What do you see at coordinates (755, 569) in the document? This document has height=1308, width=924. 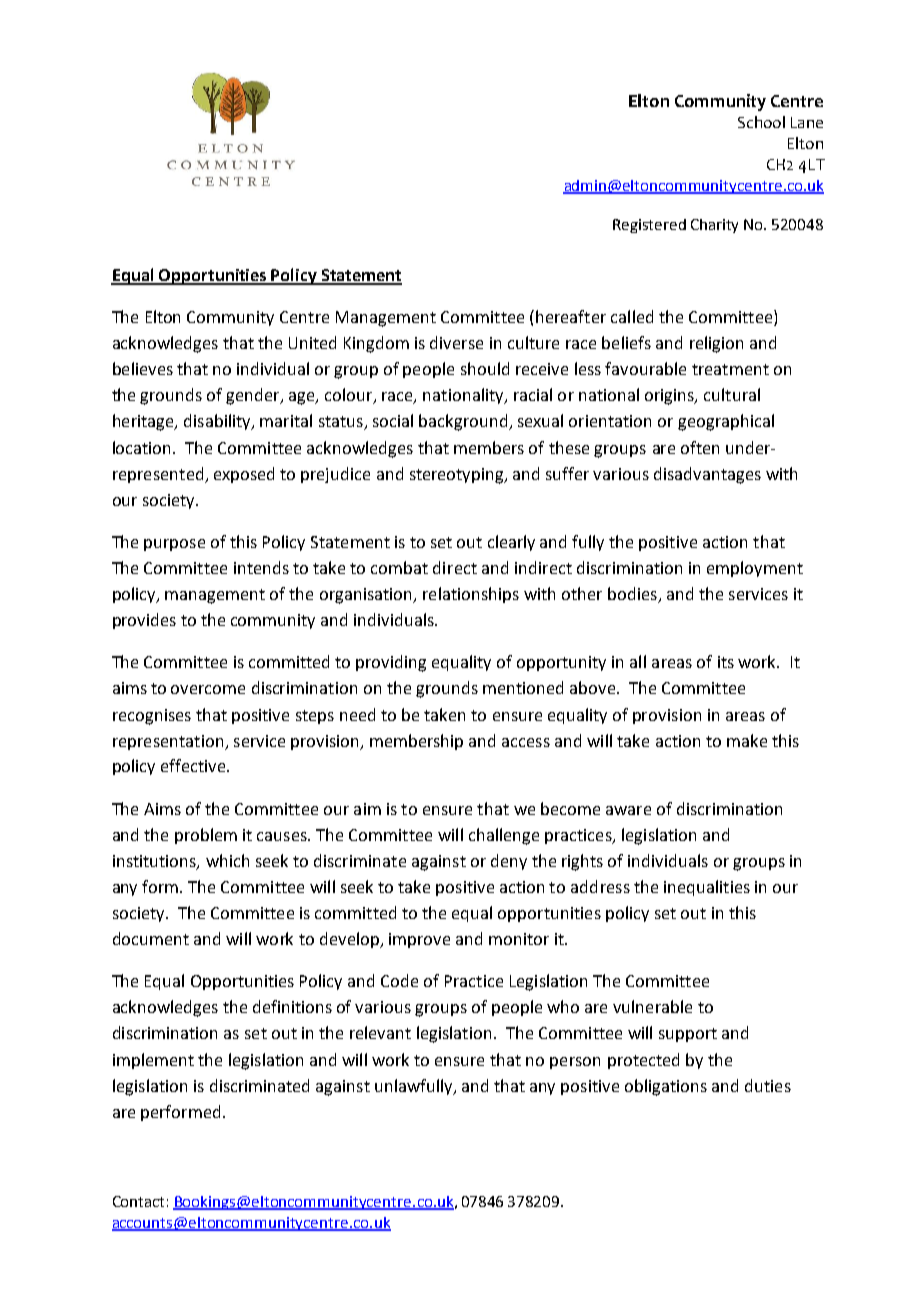 I see `employment` at bounding box center [755, 569].
